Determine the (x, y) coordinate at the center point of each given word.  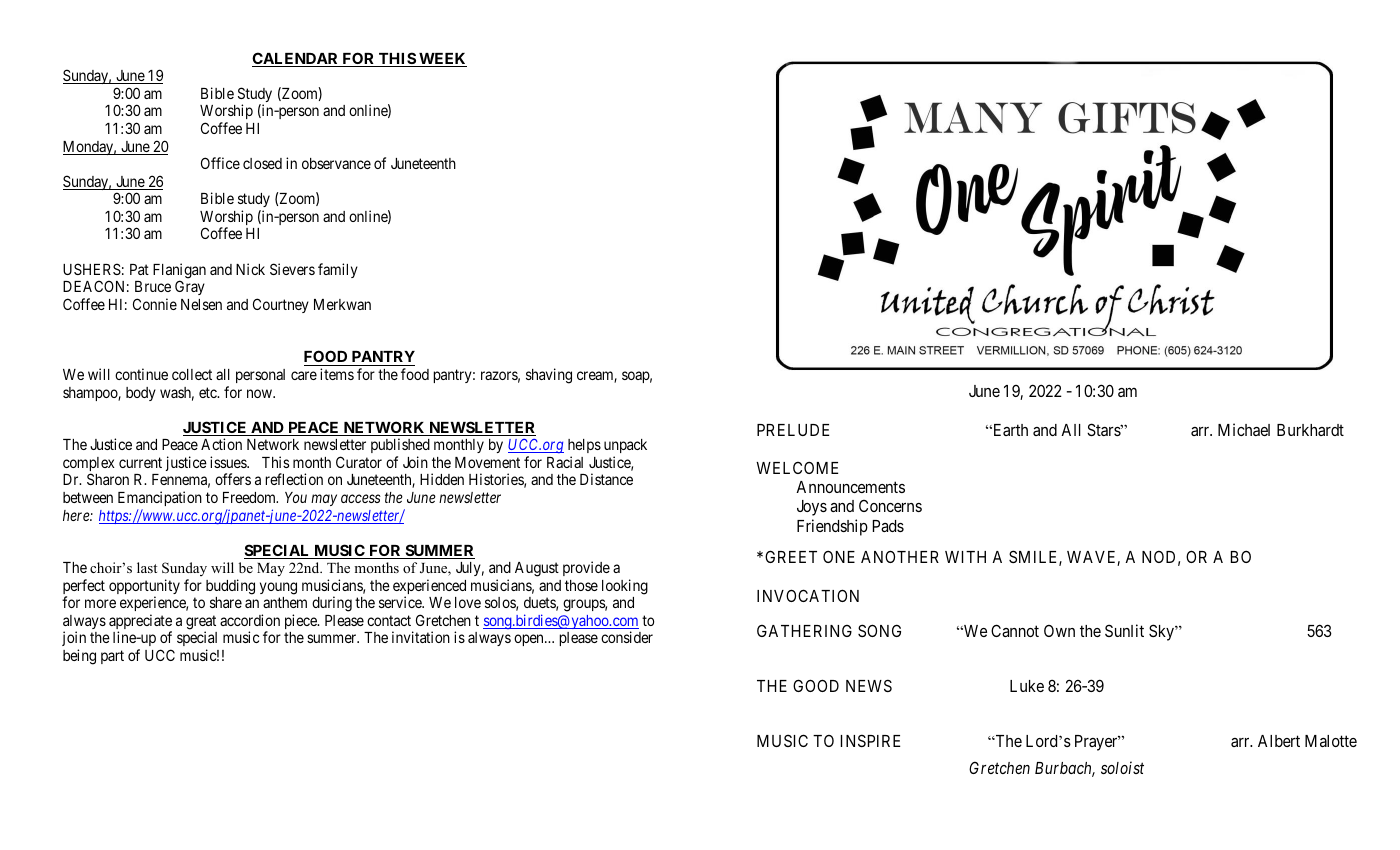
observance (336, 163)
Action (221, 444)
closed (262, 163)
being (79, 657)
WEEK (442, 60)
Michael (1244, 429)
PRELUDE (793, 430)
